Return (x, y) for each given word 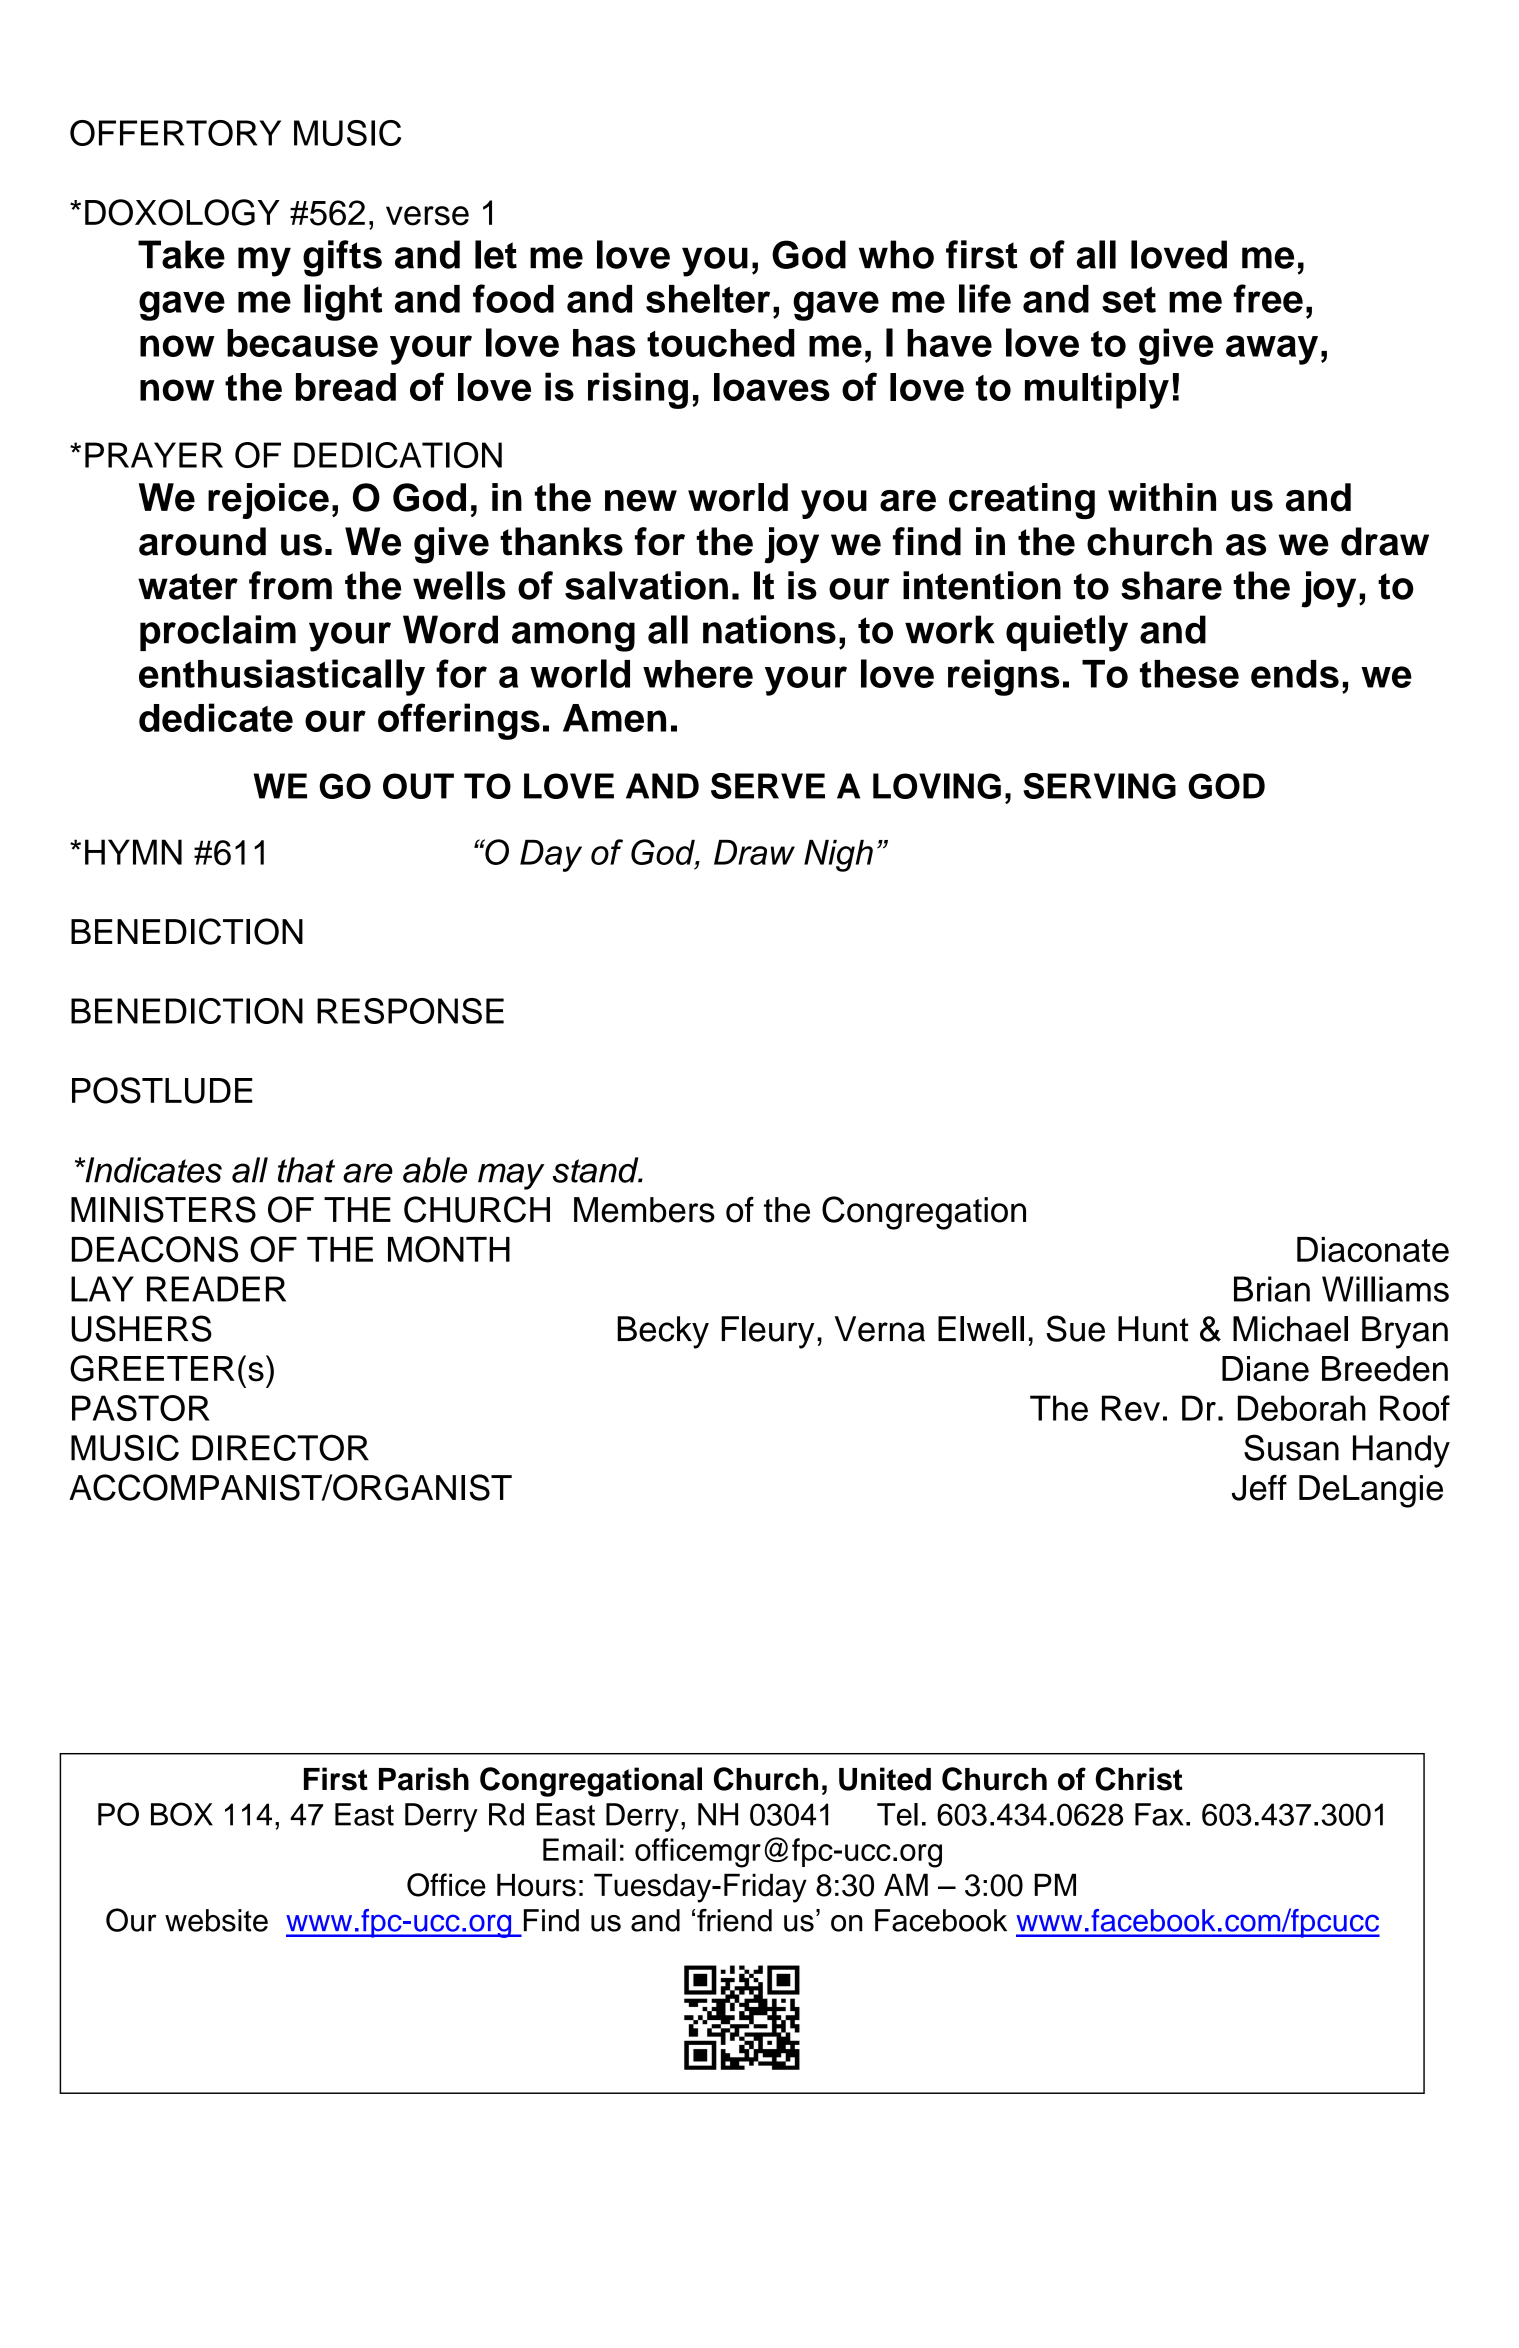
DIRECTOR (280, 1447)
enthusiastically (282, 677)
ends (1295, 674)
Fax (1159, 1814)
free (1268, 298)
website (216, 1920)
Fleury (767, 1332)
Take (181, 254)
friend (734, 1920)
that (306, 1170)
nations (769, 629)
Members (644, 1210)
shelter (708, 298)
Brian (1272, 1289)
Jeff (1259, 1487)
